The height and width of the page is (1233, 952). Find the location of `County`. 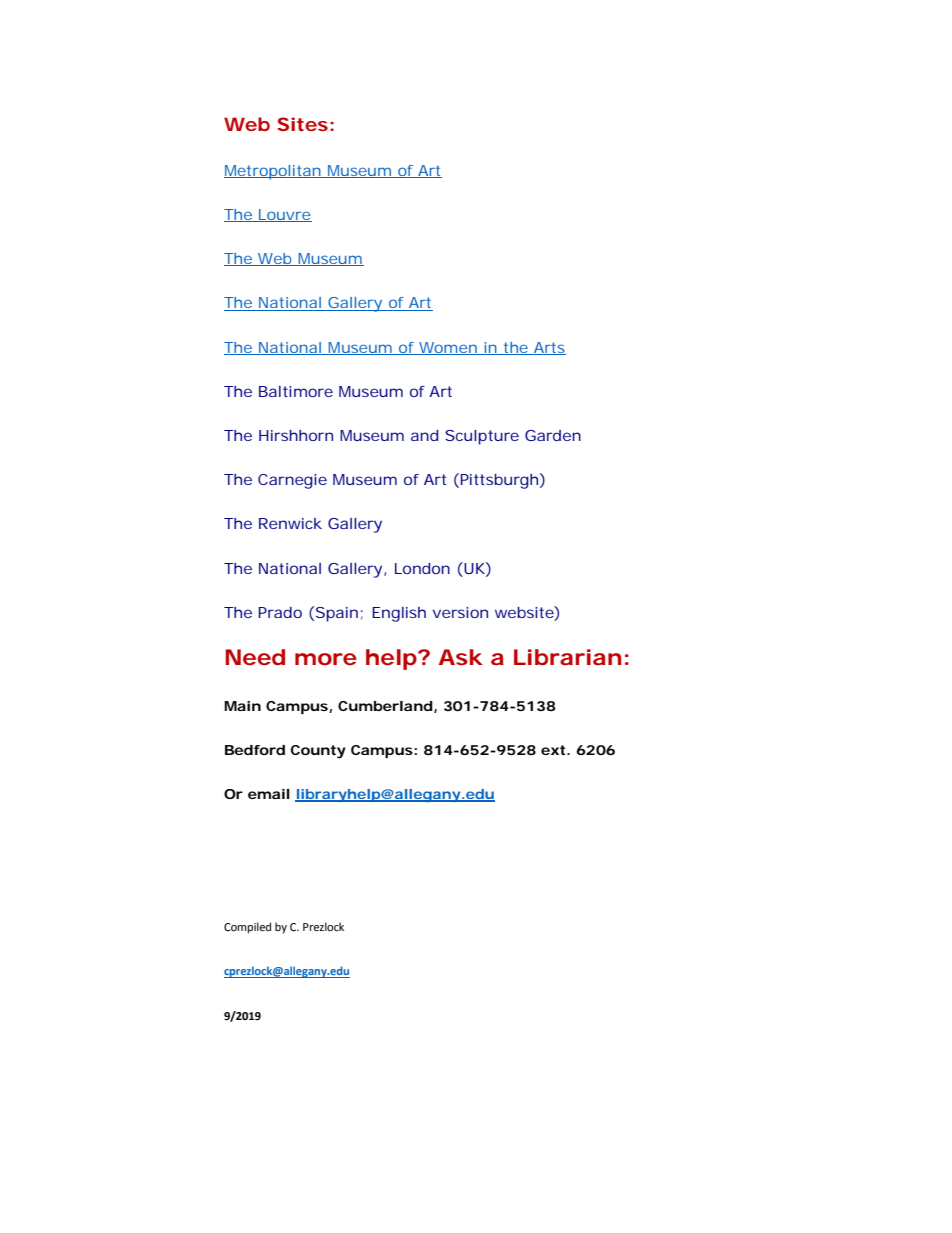

County is located at coordinates (318, 752).
